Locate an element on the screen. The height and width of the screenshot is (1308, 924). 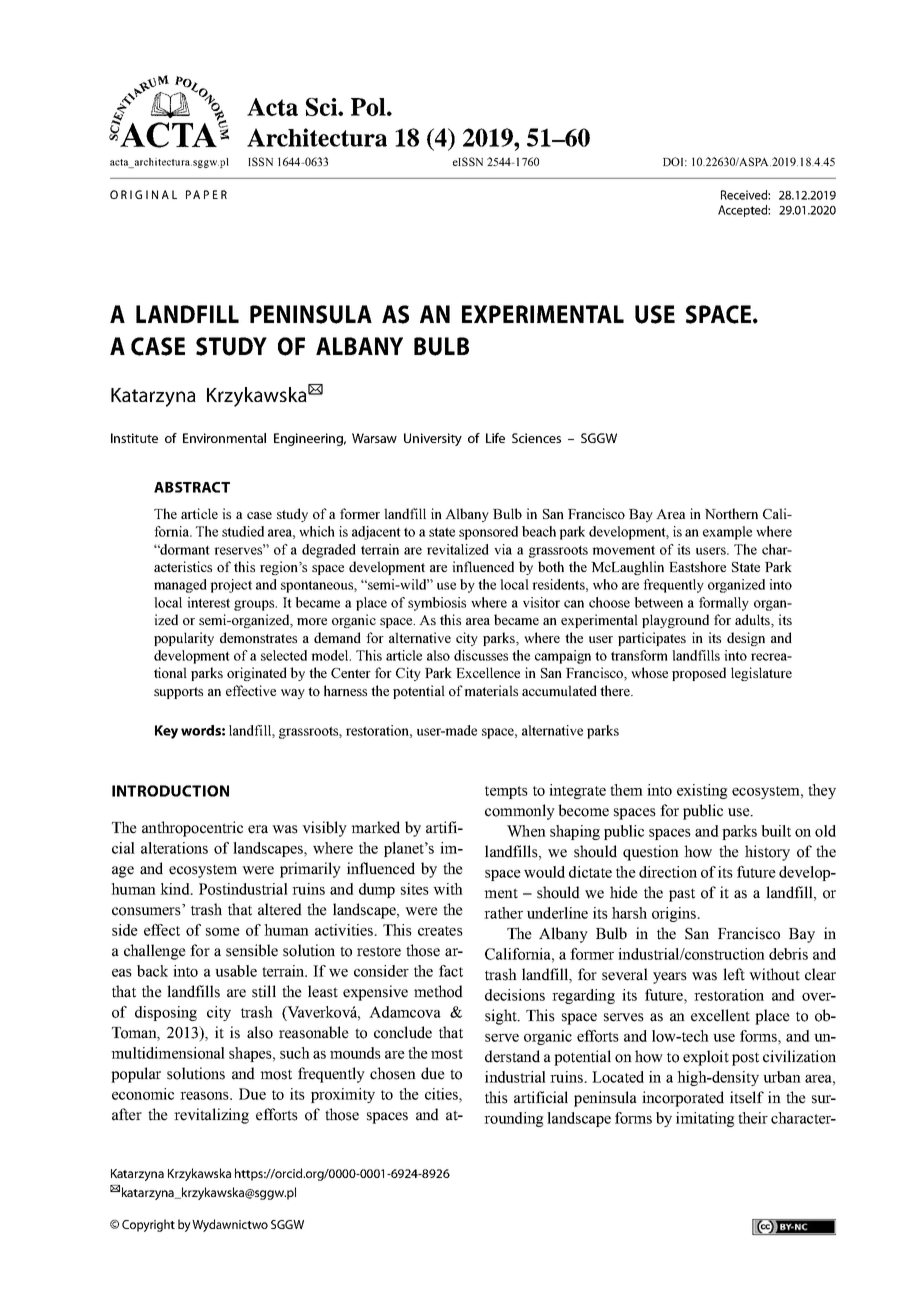
Copyright is located at coordinates (148, 1225).
